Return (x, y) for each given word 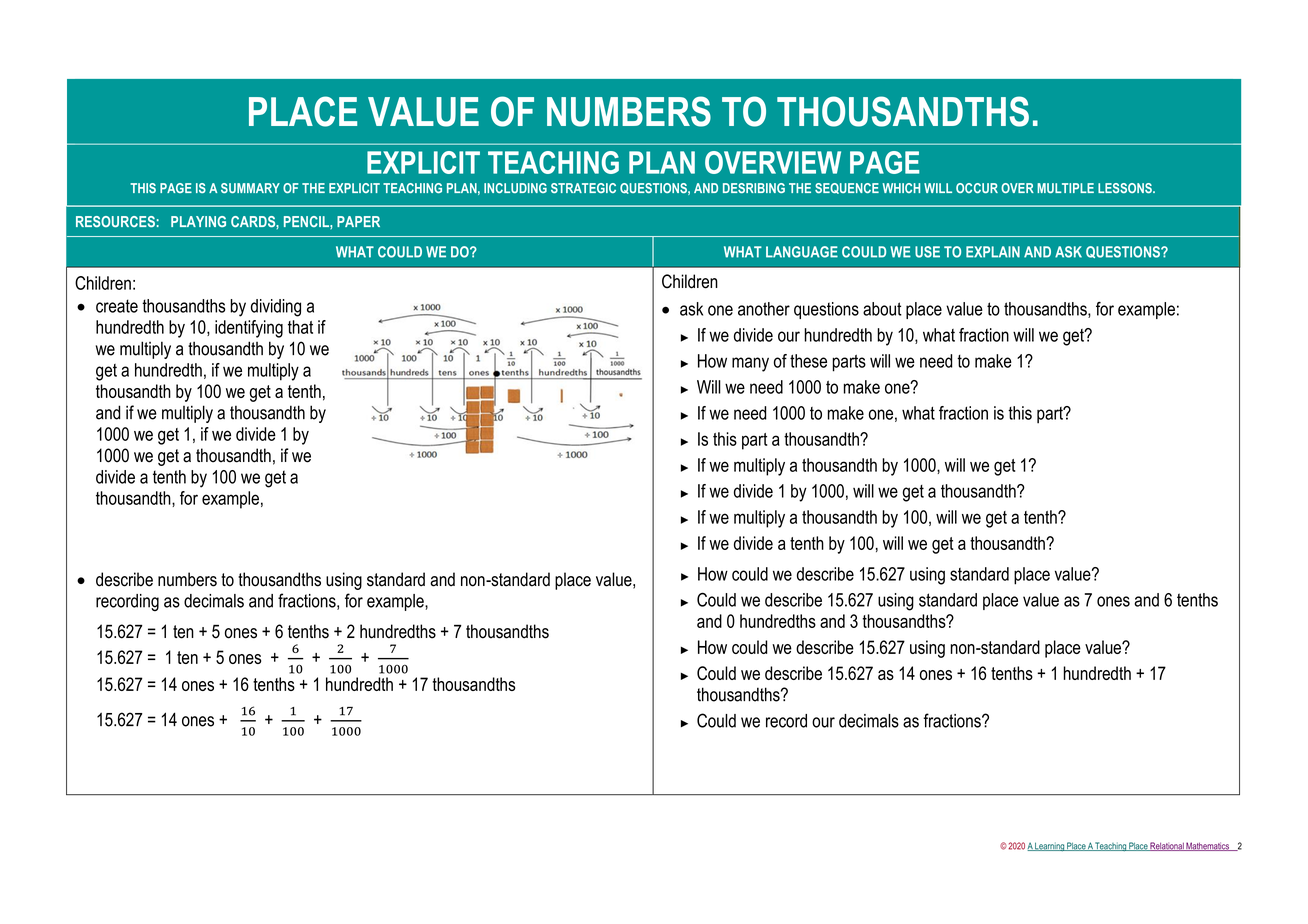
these (808, 361)
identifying (249, 329)
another (764, 309)
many (750, 364)
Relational (1167, 846)
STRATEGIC (583, 188)
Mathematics (1208, 846)
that (300, 327)
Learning (1049, 846)
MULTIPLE (1065, 188)
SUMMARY (250, 188)
